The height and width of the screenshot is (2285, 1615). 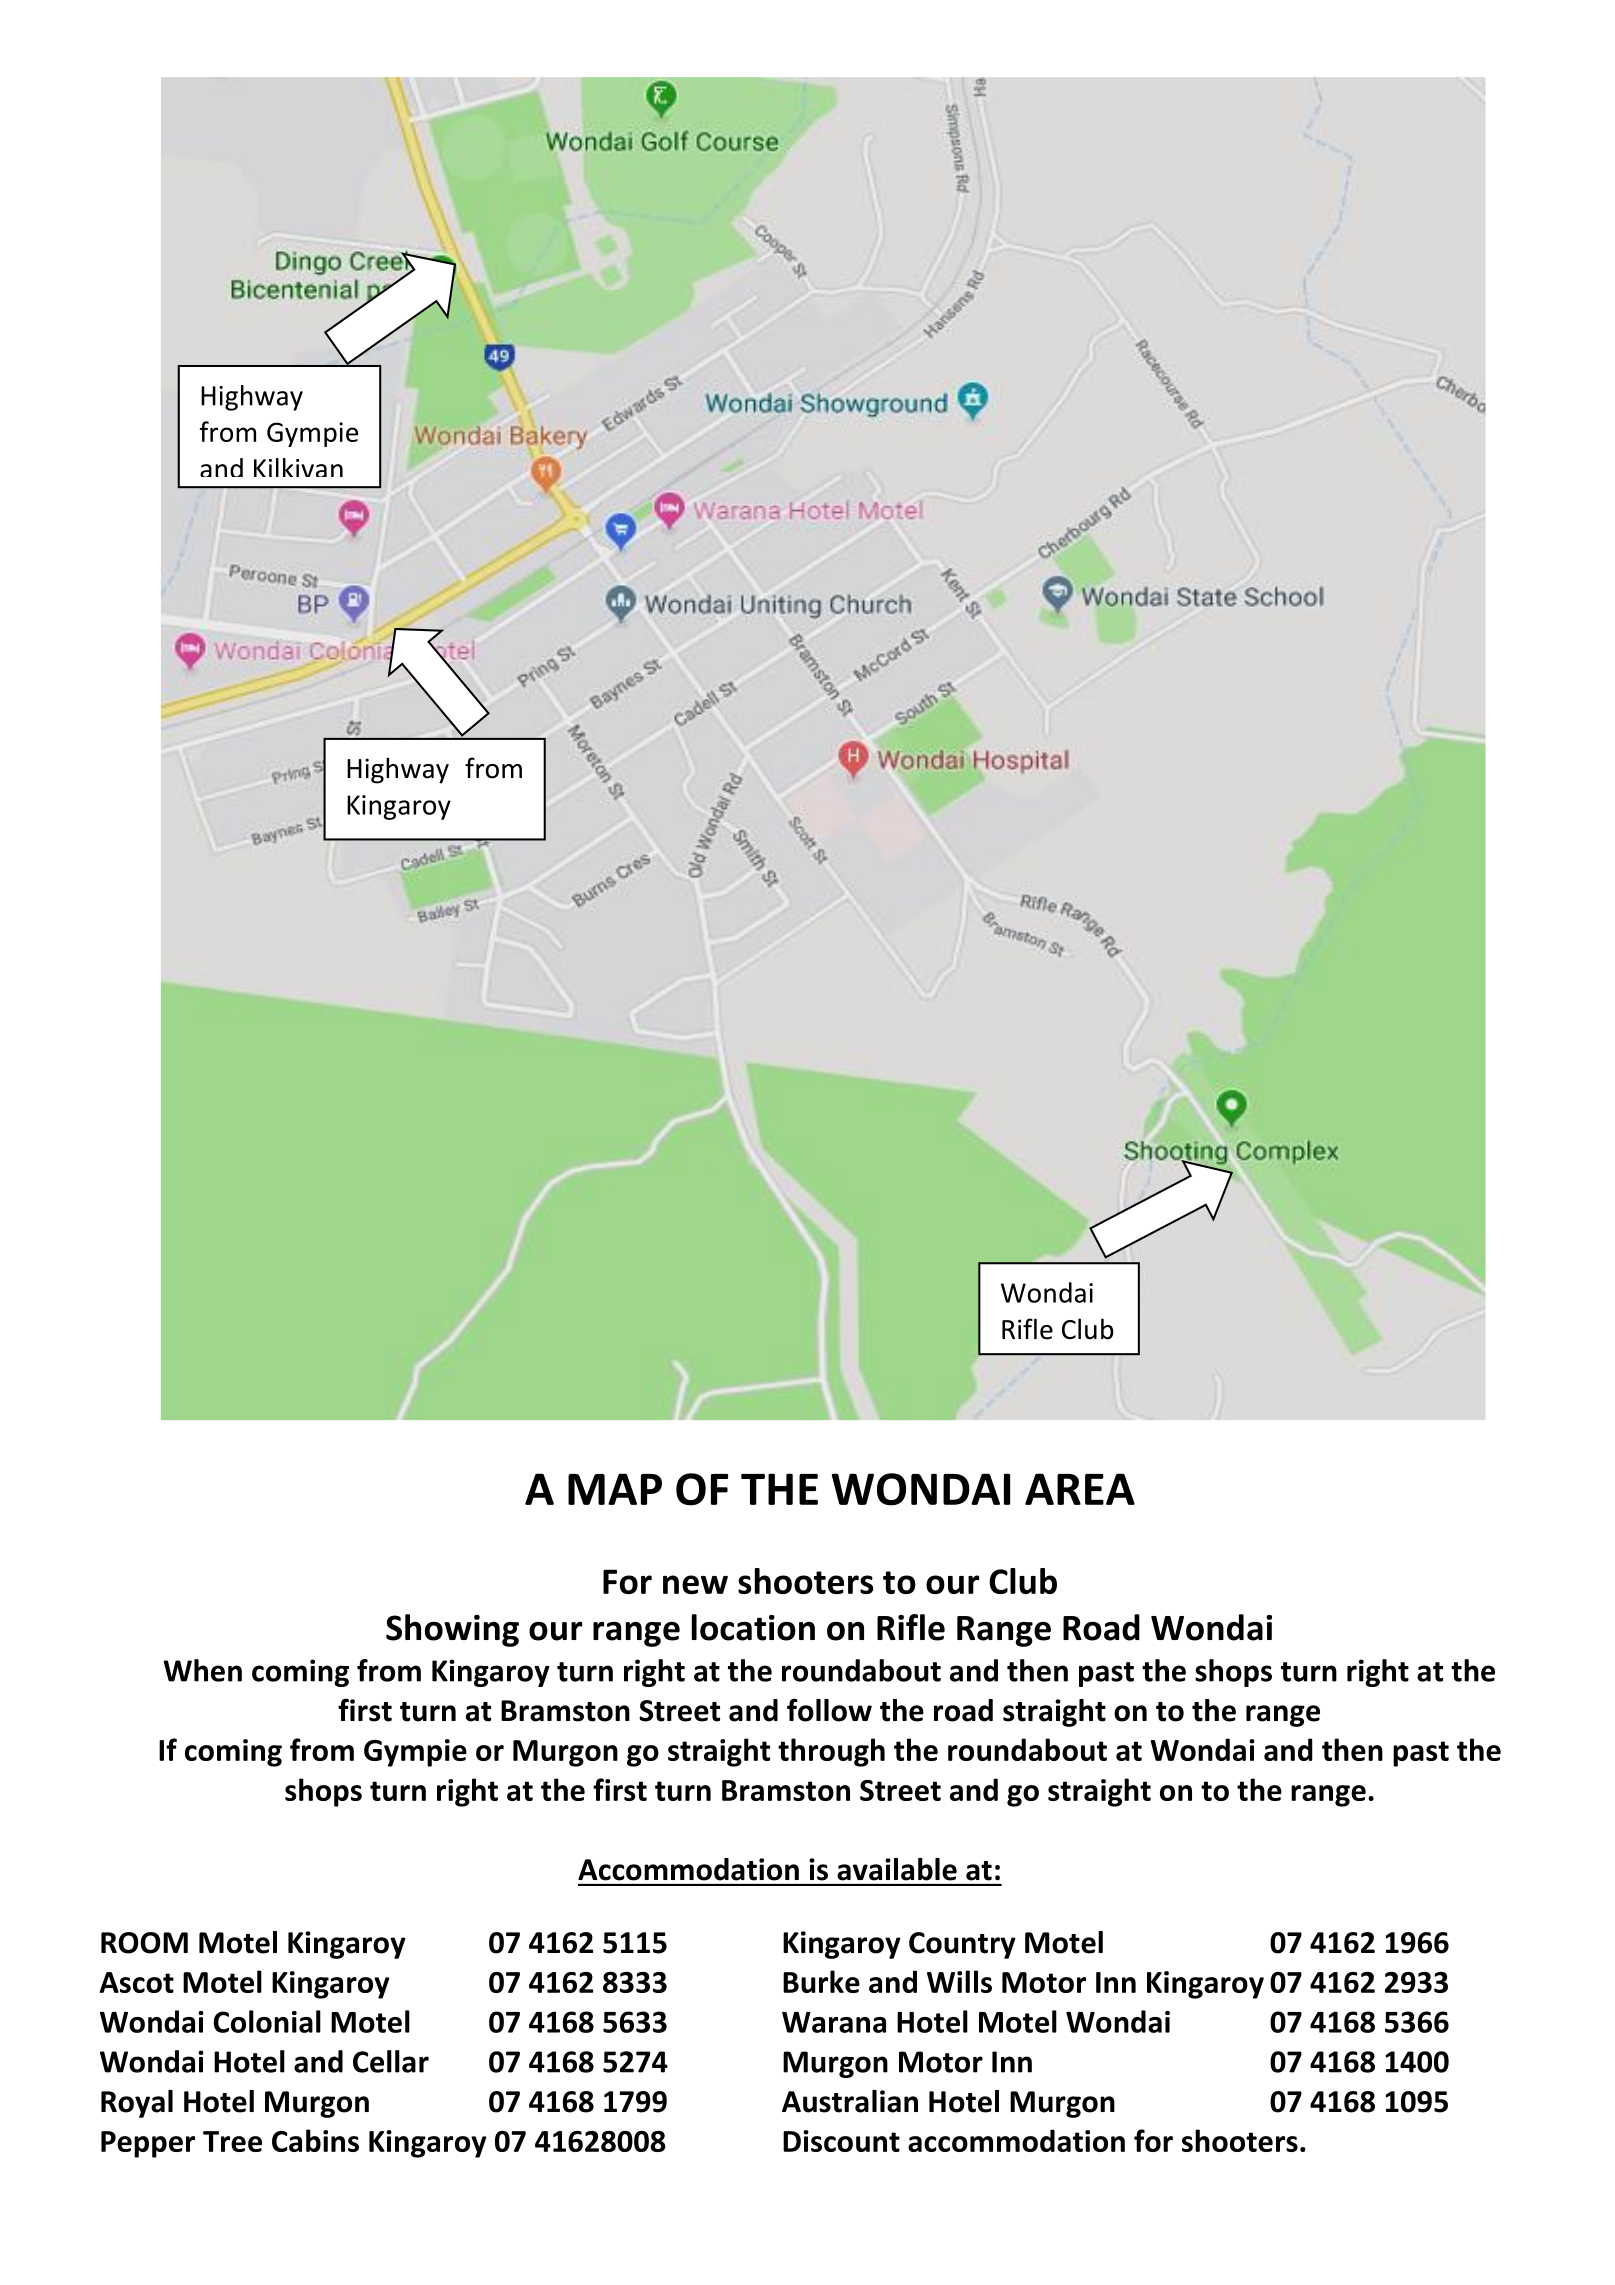 I want to click on When, so click(x=202, y=1670).
